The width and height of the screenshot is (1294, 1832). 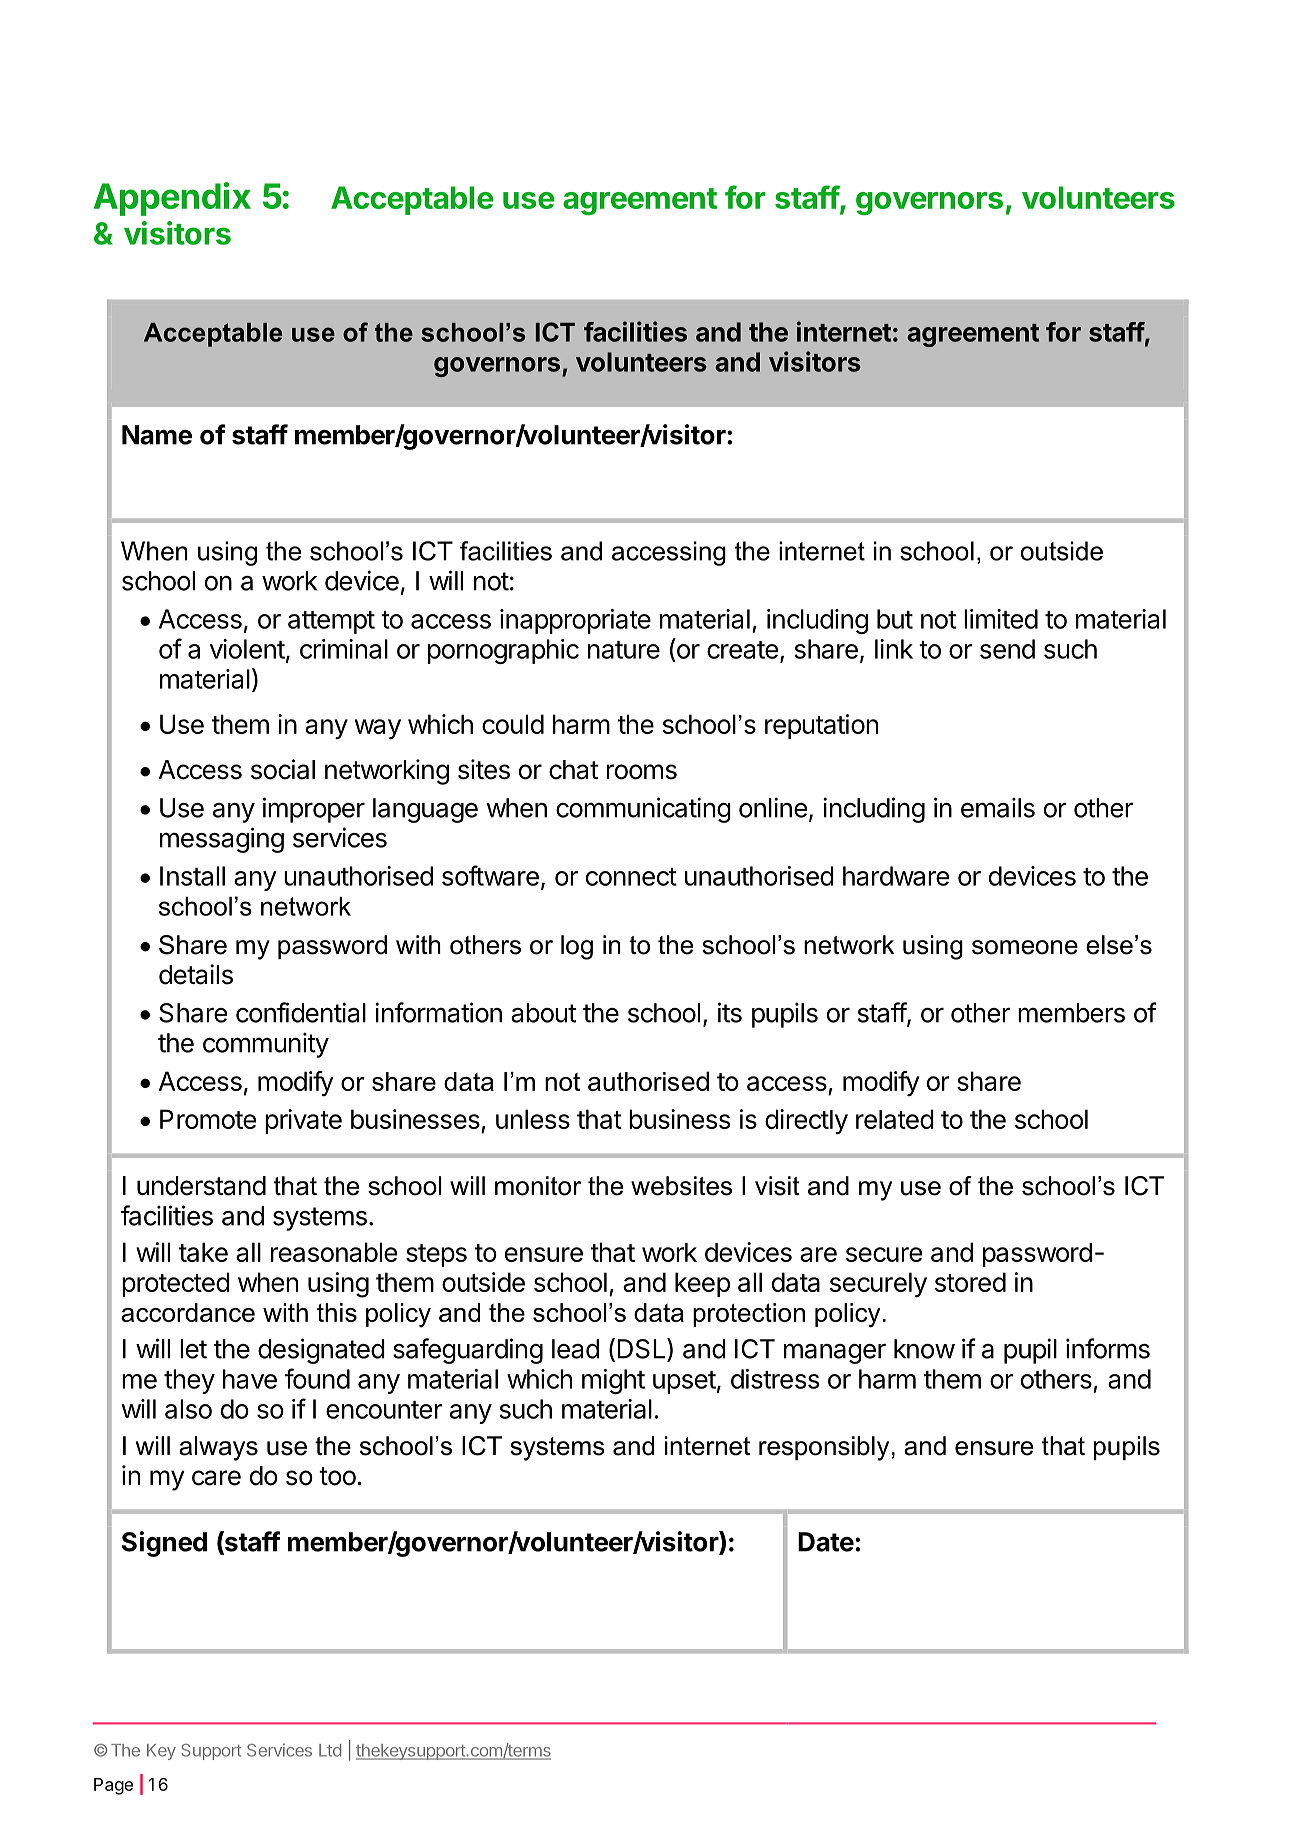 What do you see at coordinates (826, 1542) in the screenshot?
I see `Date` at bounding box center [826, 1542].
